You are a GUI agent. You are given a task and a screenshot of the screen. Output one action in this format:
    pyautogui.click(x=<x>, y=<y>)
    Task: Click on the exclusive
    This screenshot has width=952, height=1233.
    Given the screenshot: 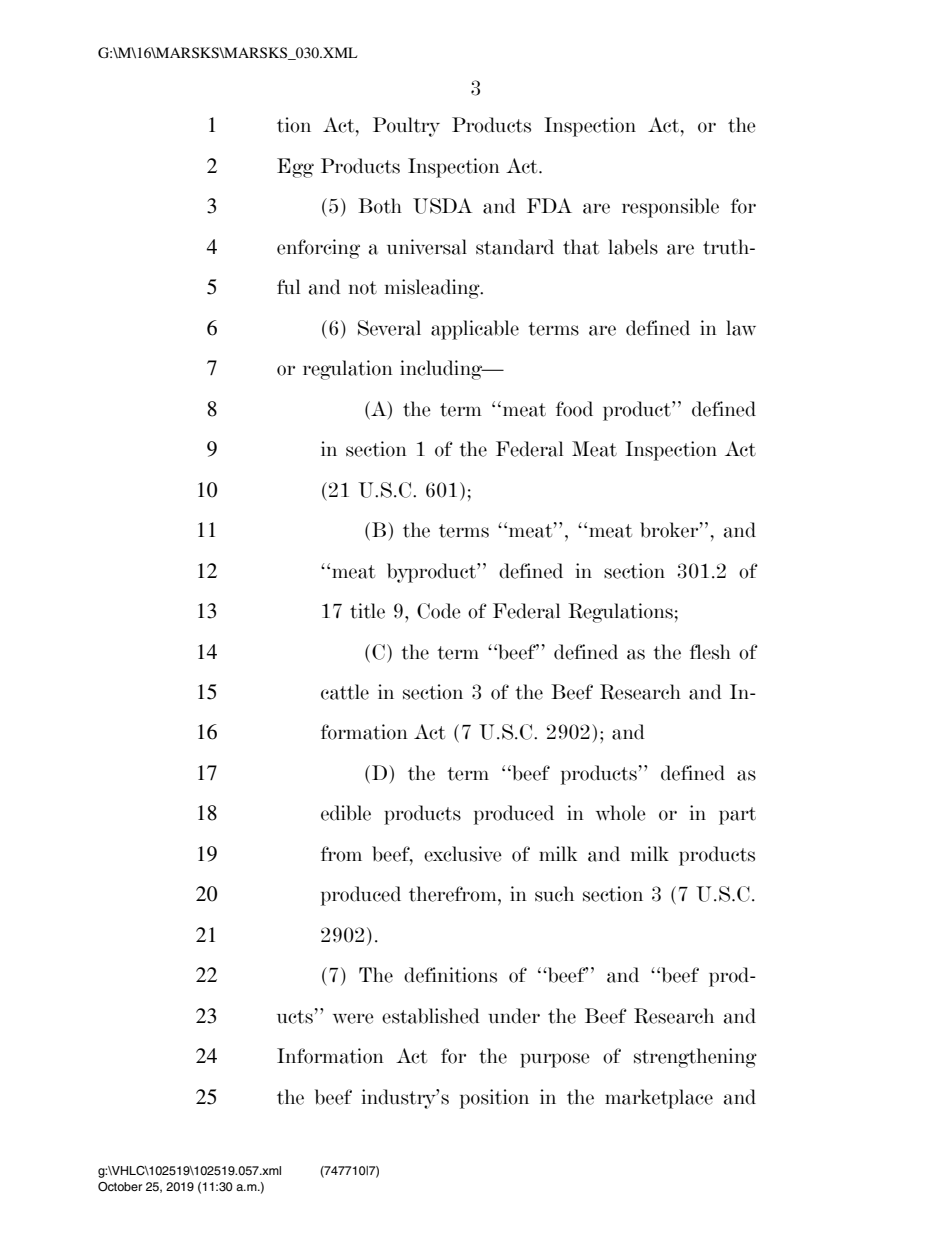 What is the action you would take?
    pyautogui.click(x=463, y=854)
